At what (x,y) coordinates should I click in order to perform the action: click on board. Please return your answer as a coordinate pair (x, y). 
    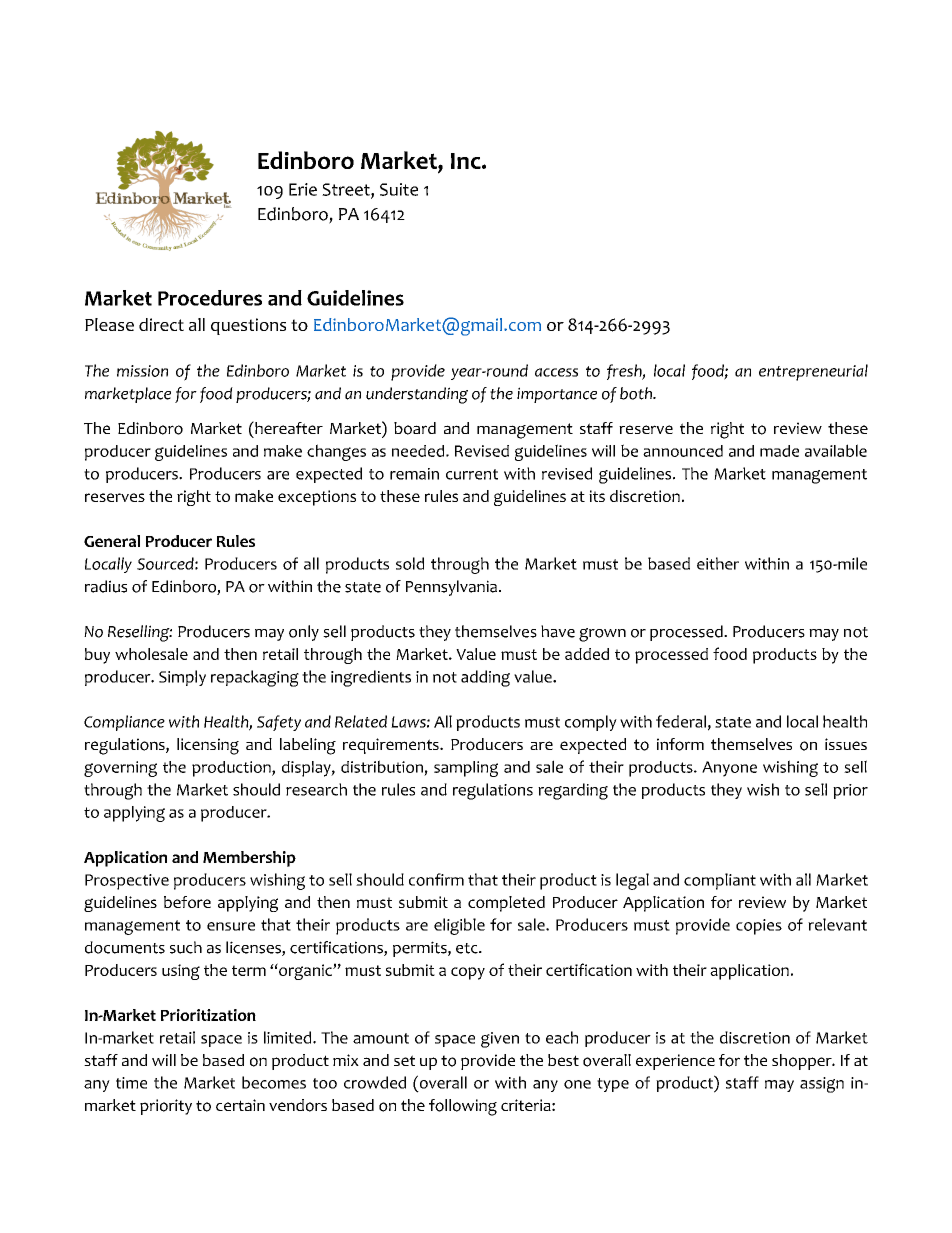
    Looking at the image, I should click on (415, 428).
